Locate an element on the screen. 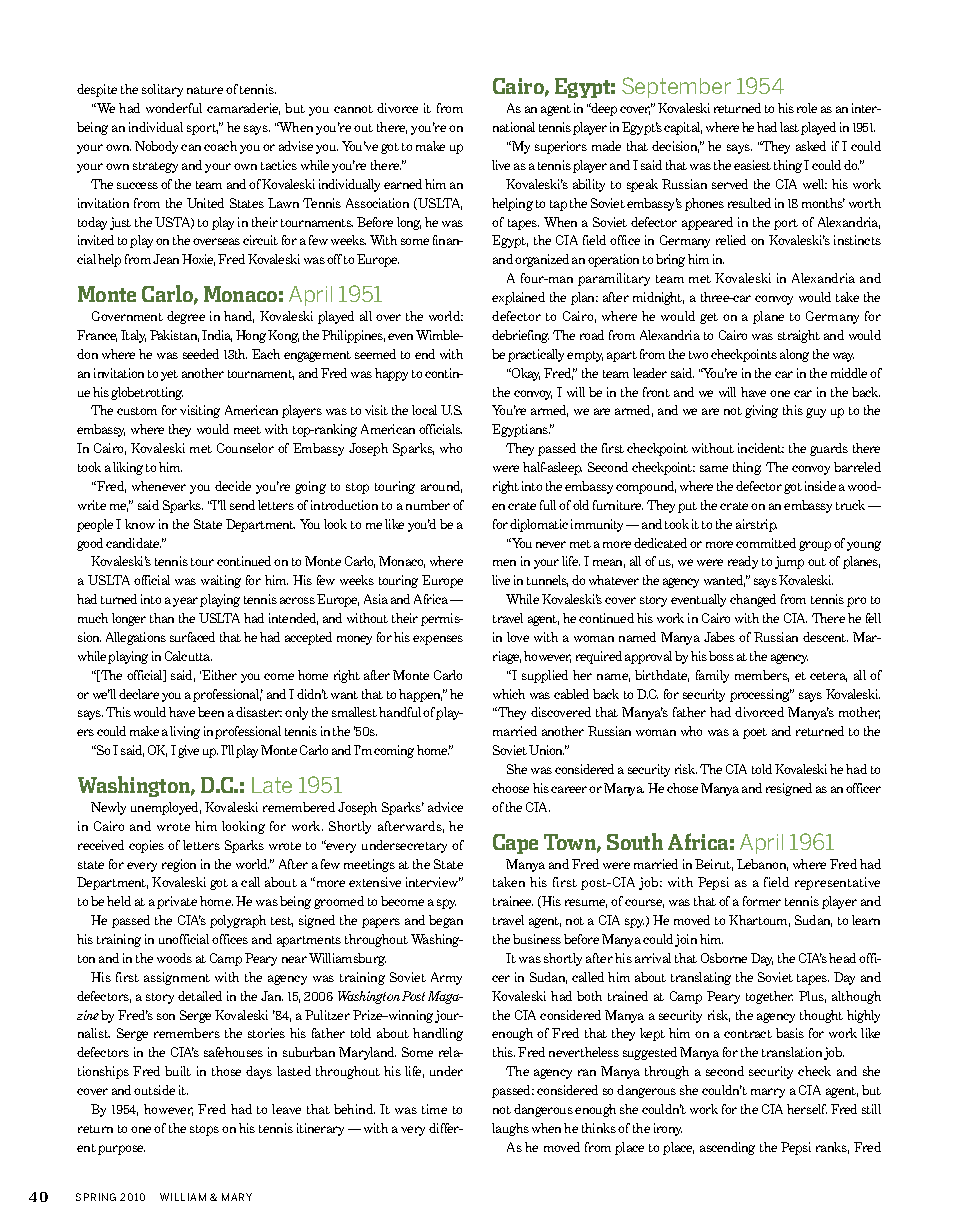 The image size is (955, 1232). superiors is located at coordinates (561, 147).
